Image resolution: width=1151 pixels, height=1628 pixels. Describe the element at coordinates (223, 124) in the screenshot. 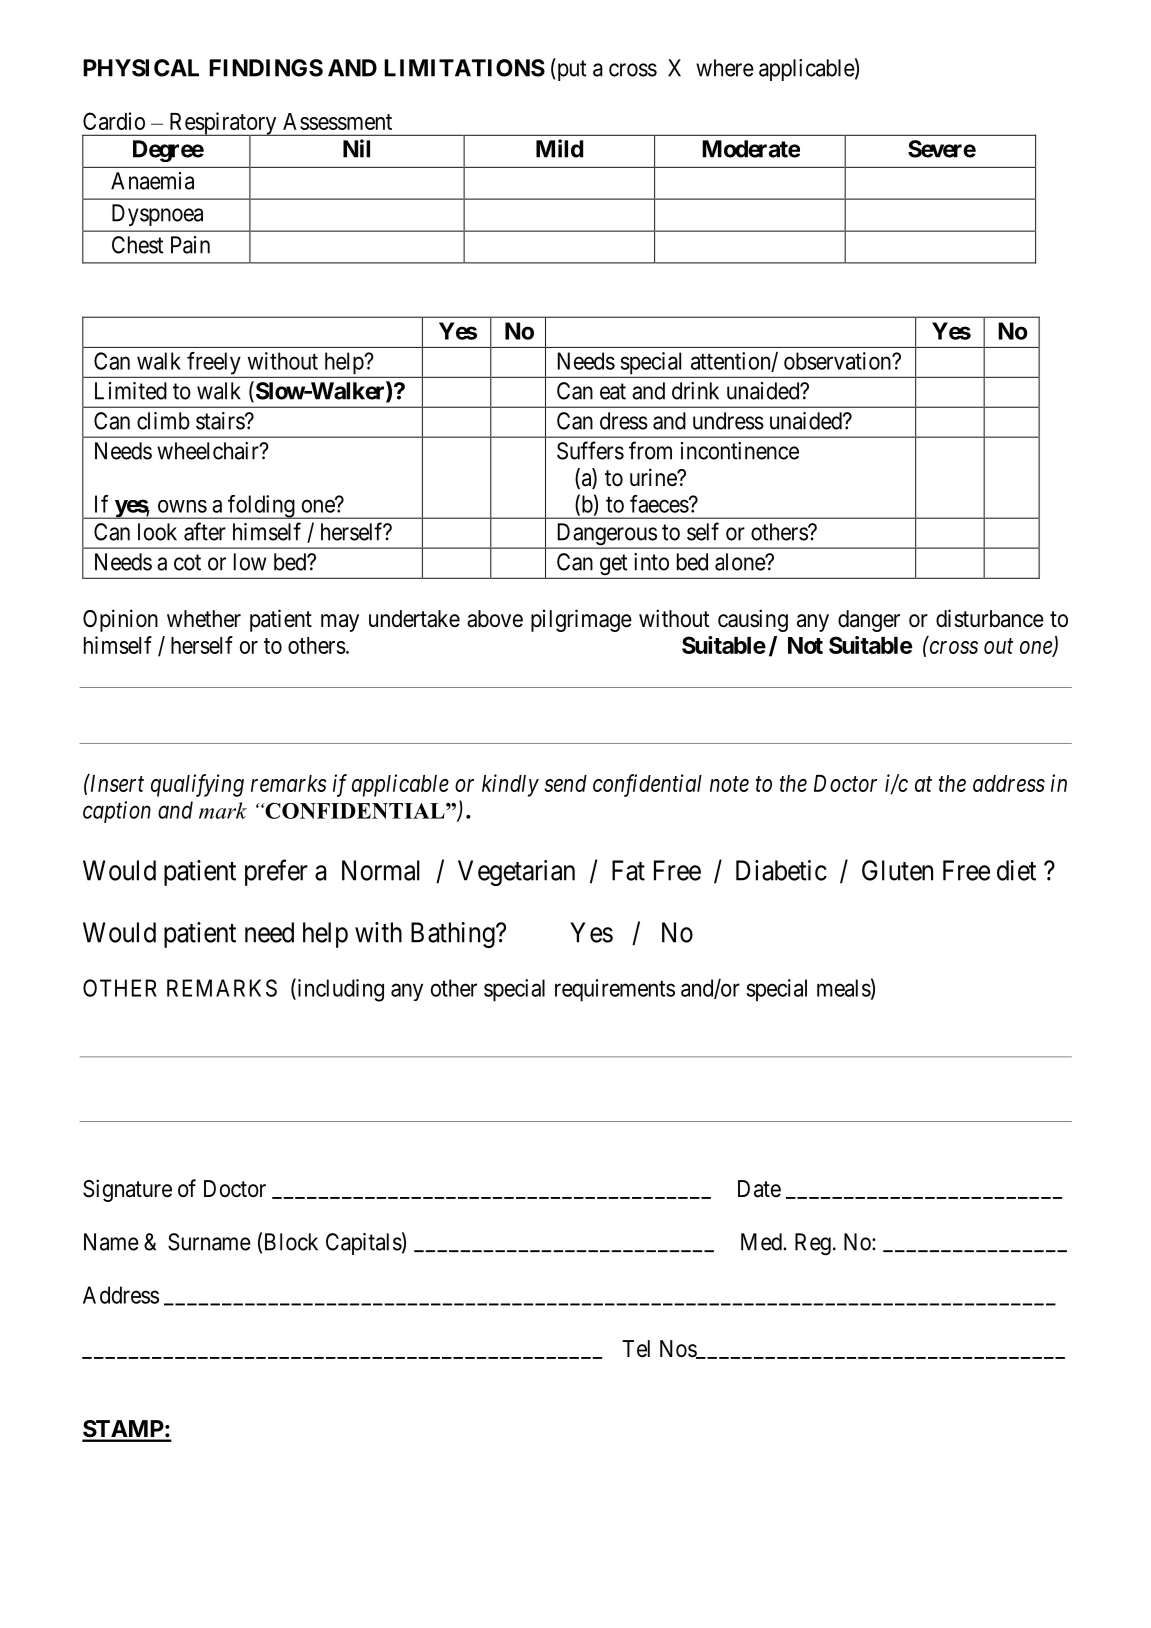

I see `Respiratory` at that location.
